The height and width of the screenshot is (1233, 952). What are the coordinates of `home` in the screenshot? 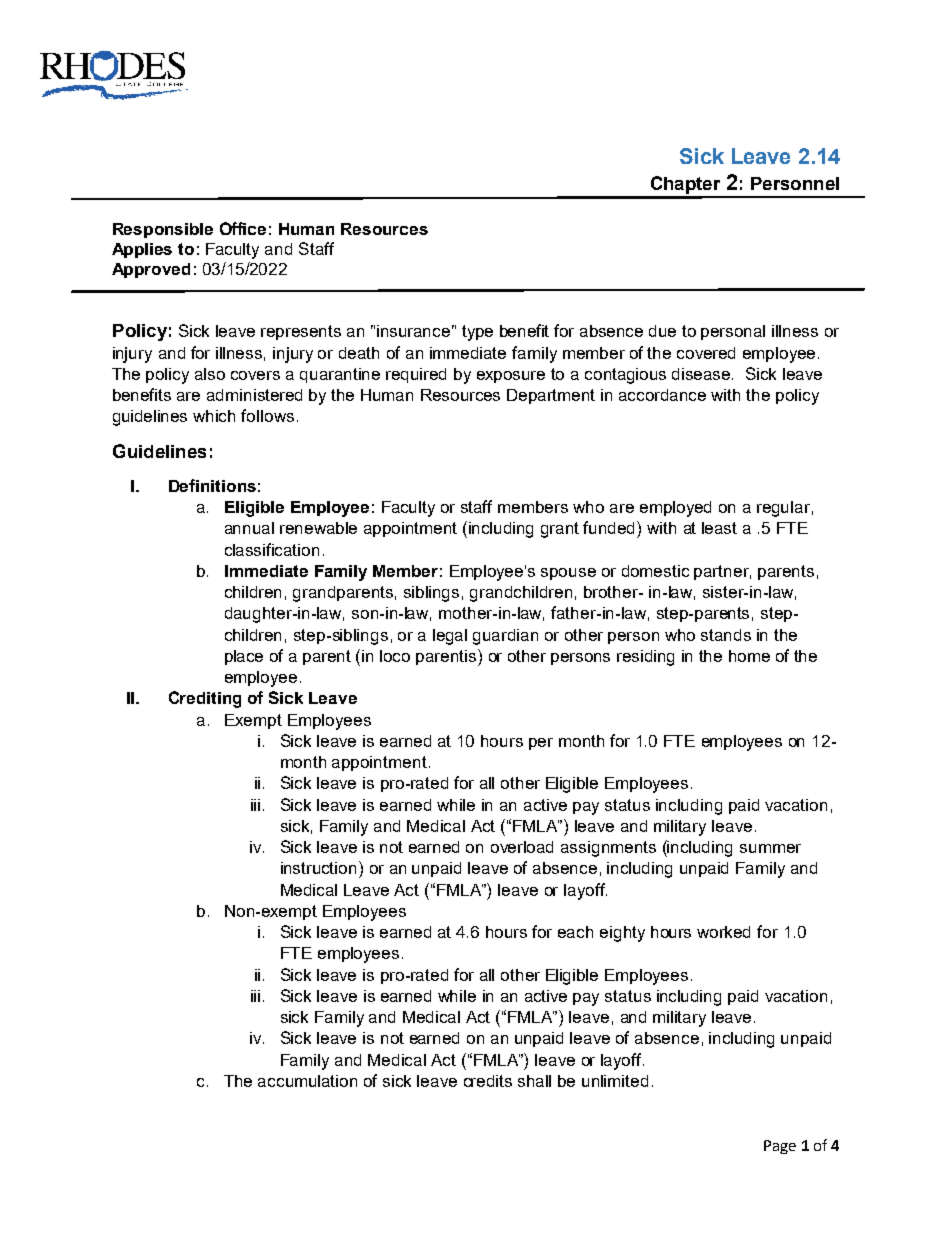 It's located at (749, 656).
